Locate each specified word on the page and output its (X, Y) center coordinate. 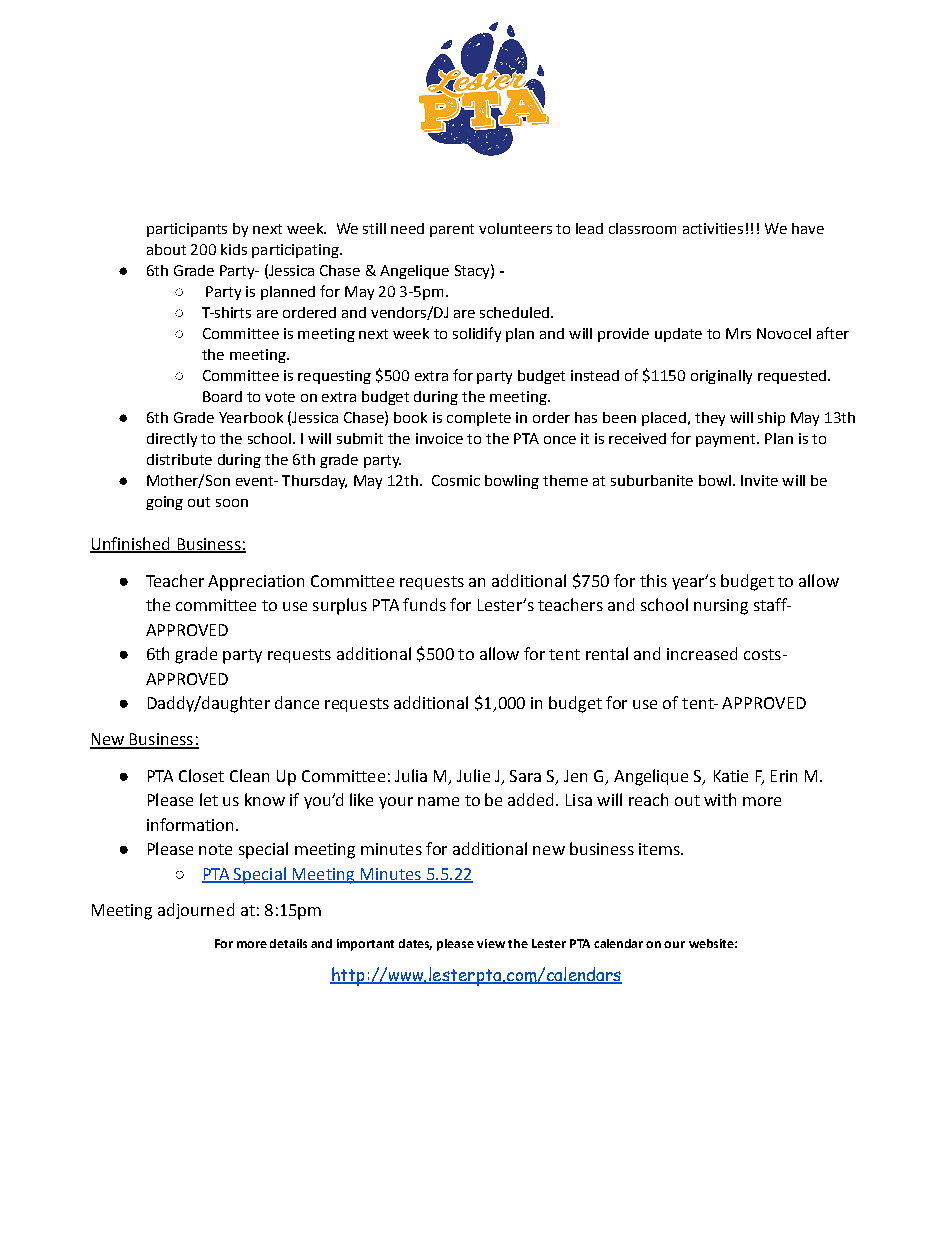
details (288, 943)
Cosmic (456, 480)
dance (297, 702)
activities (713, 228)
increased (702, 653)
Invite (759, 480)
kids (234, 249)
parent (452, 230)
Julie (473, 775)
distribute (179, 459)
